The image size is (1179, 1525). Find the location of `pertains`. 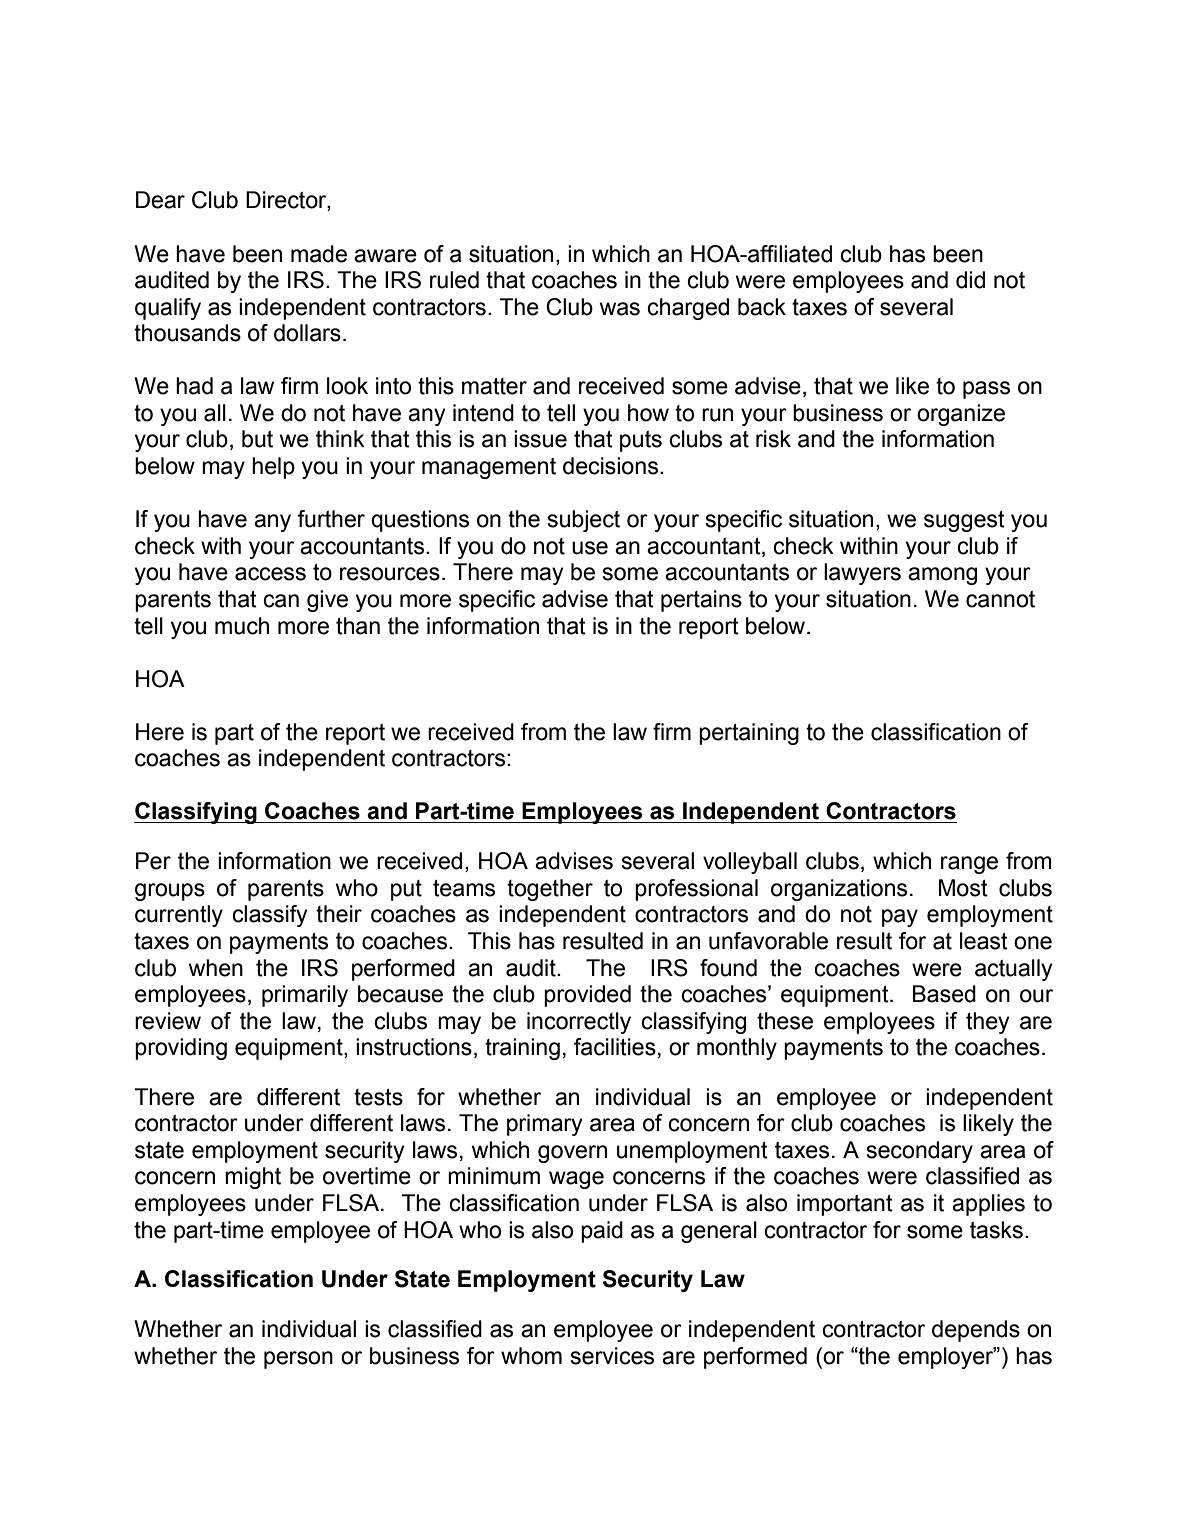

pertains is located at coordinates (701, 601).
